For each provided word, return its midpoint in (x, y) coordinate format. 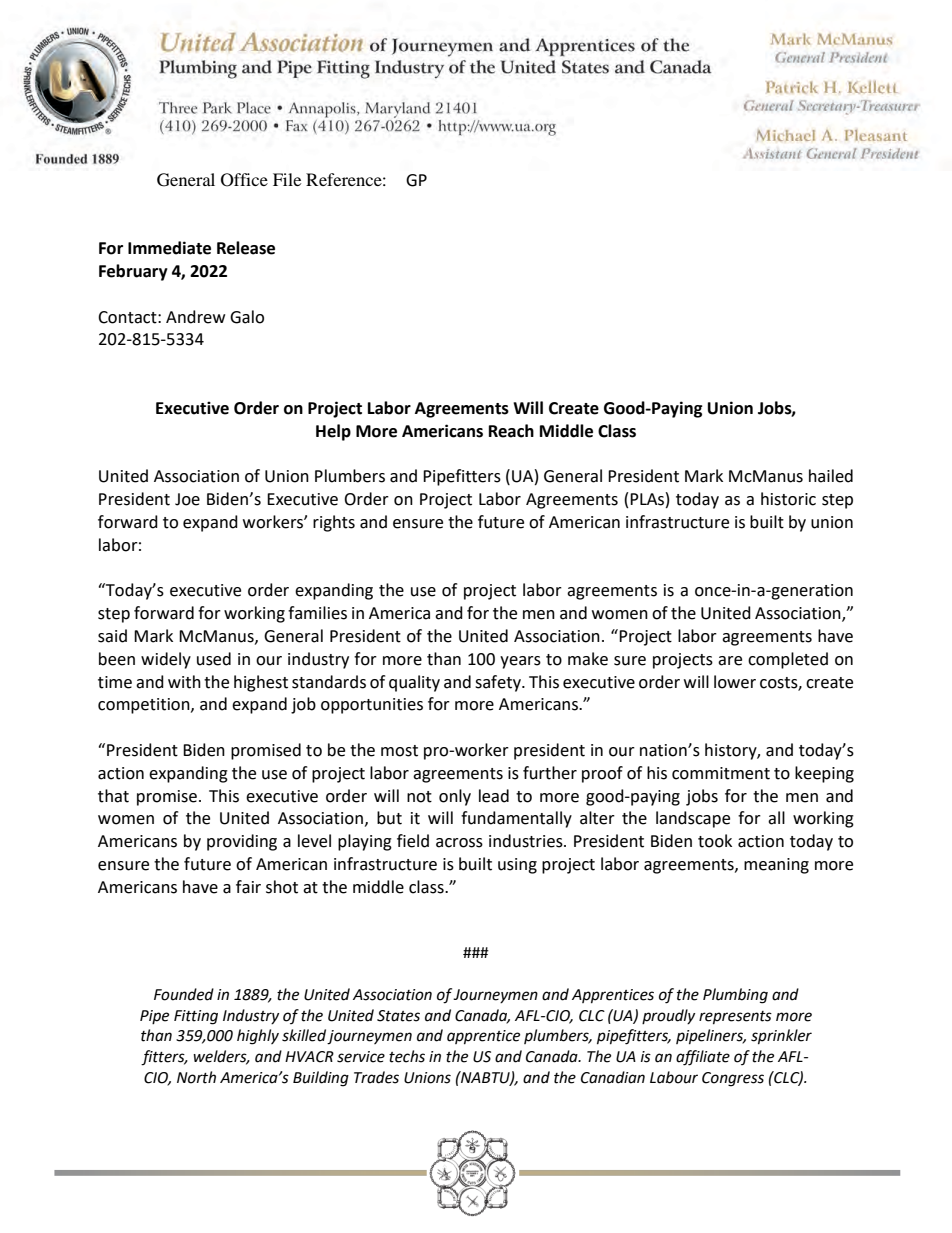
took (715, 841)
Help (333, 432)
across (459, 843)
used (214, 659)
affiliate (703, 1058)
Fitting (196, 1017)
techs (407, 1056)
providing (242, 842)
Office (244, 180)
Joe (187, 499)
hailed (831, 476)
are (730, 661)
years (520, 662)
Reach (511, 431)
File (287, 179)
